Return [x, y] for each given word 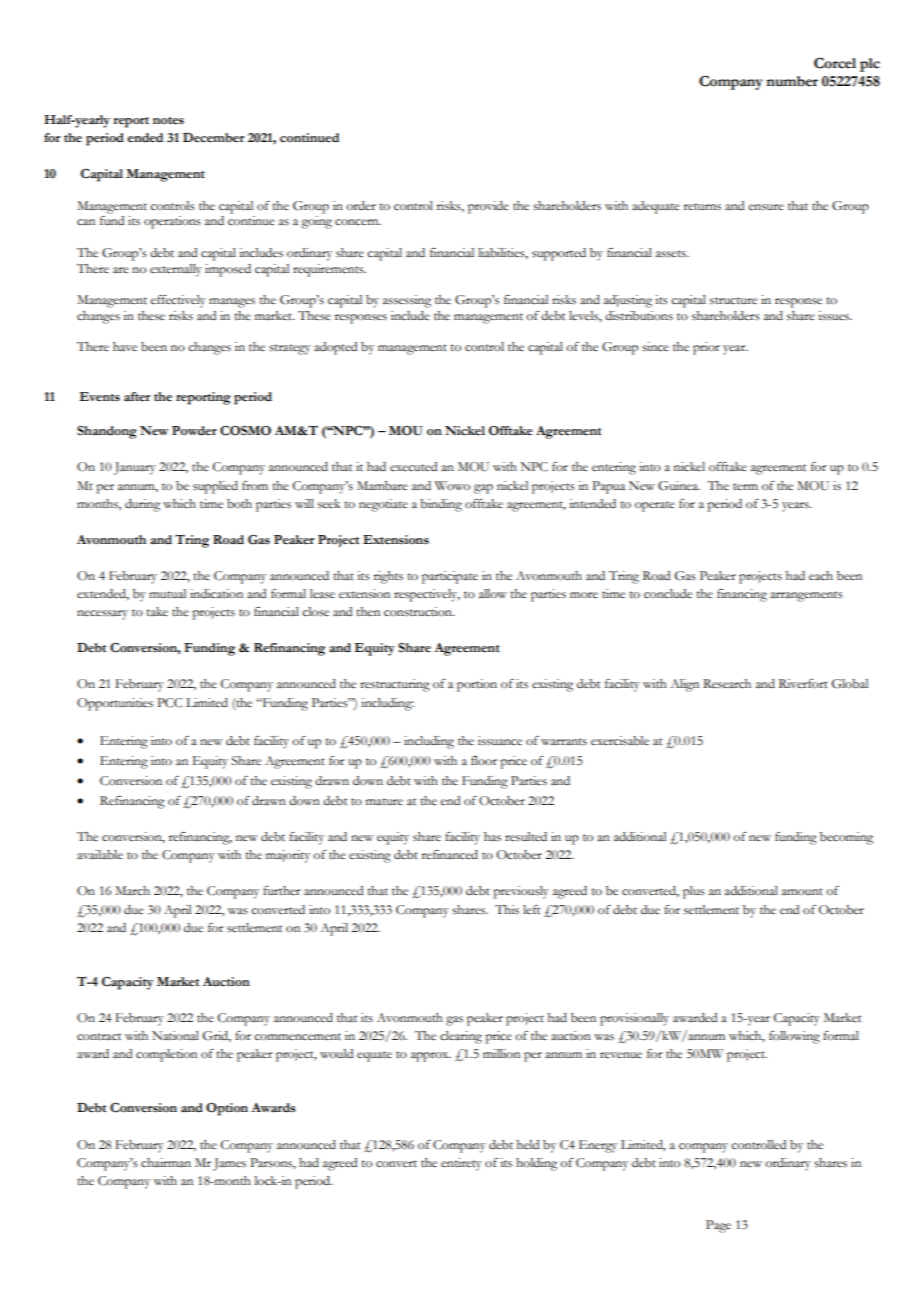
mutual [167, 593]
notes [168, 121]
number [792, 81]
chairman [166, 1163]
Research [727, 684]
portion [477, 685]
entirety [461, 1164]
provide [488, 207]
